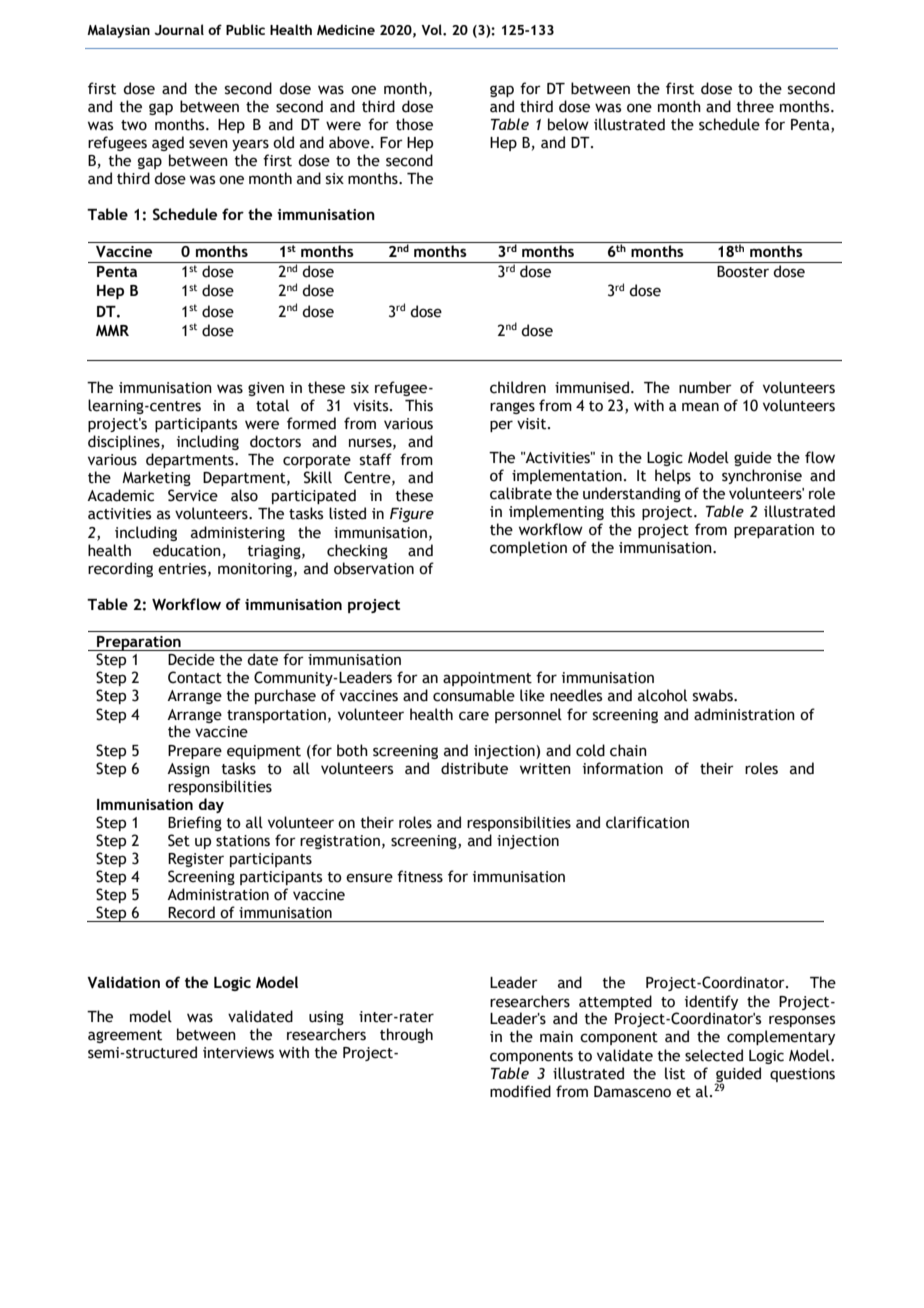 Image resolution: width=924 pixels, height=1308 pixels. Describe the element at coordinates (406, 1035) in the screenshot. I see `through` at that location.
